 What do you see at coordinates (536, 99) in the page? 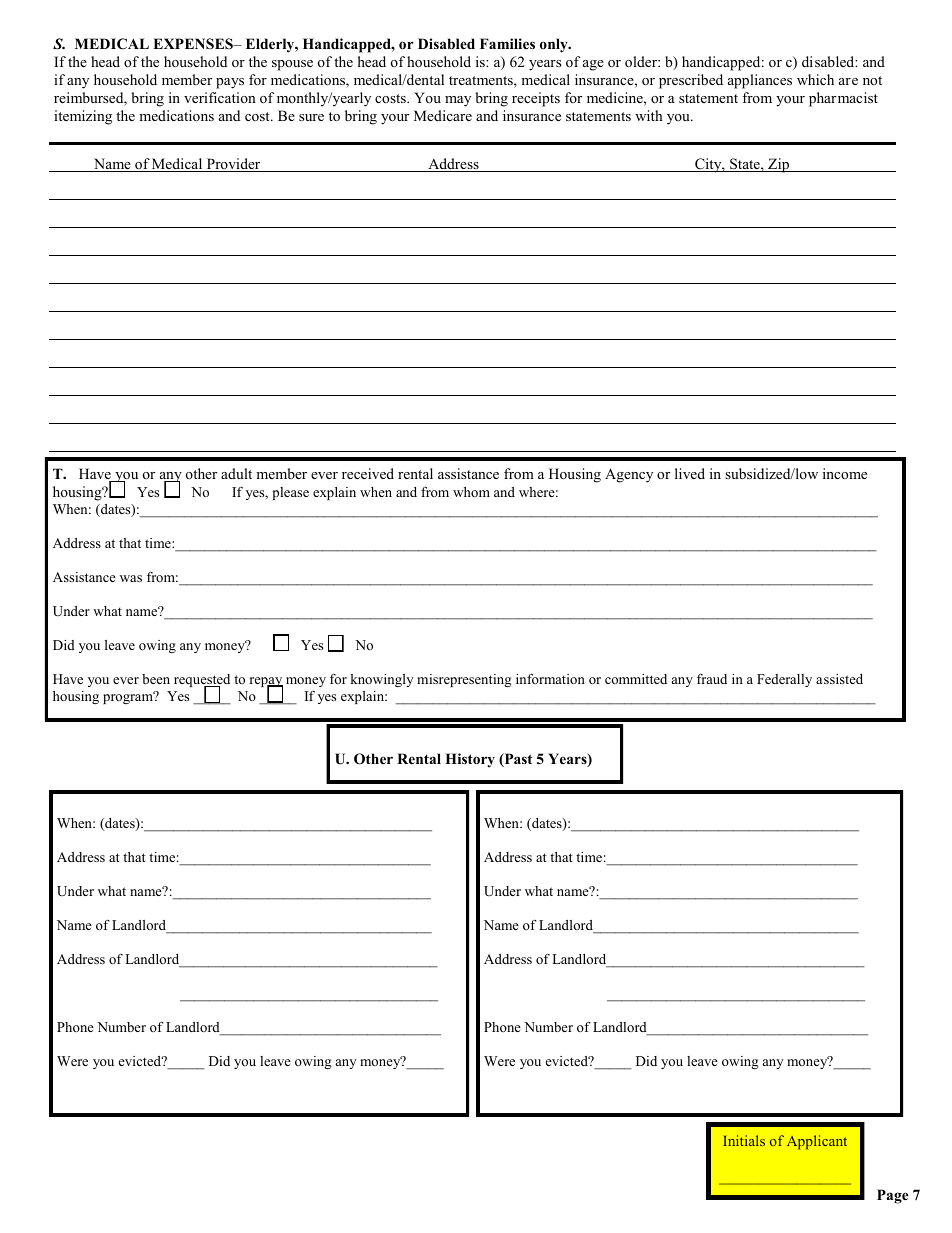
I see `receipts` at bounding box center [536, 99].
